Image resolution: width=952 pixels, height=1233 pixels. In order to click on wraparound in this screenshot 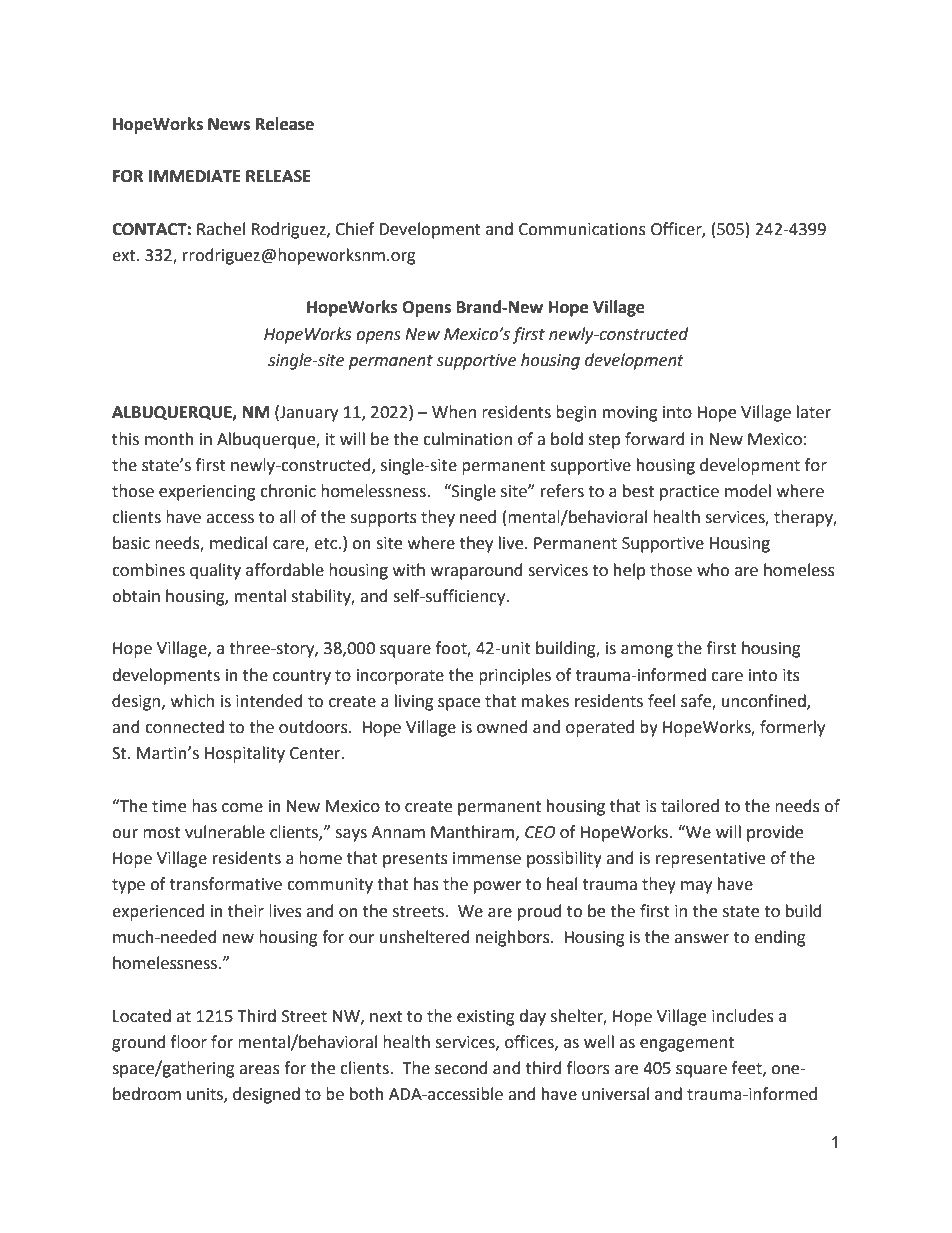, I will do `click(477, 571)`.
